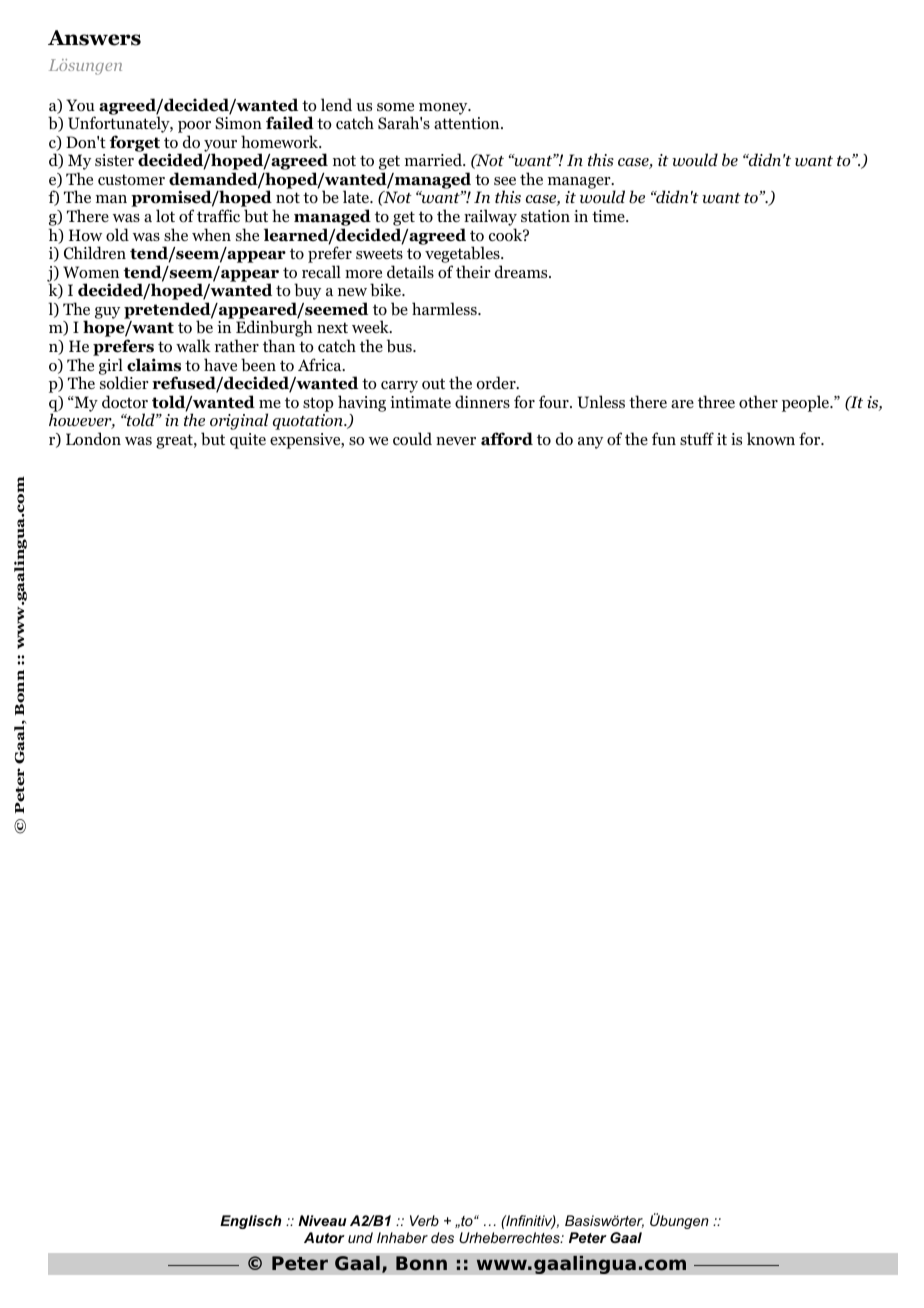 The width and height of the screenshot is (924, 1308). Describe the element at coordinates (194, 128) in the screenshot. I see `poor` at that location.
